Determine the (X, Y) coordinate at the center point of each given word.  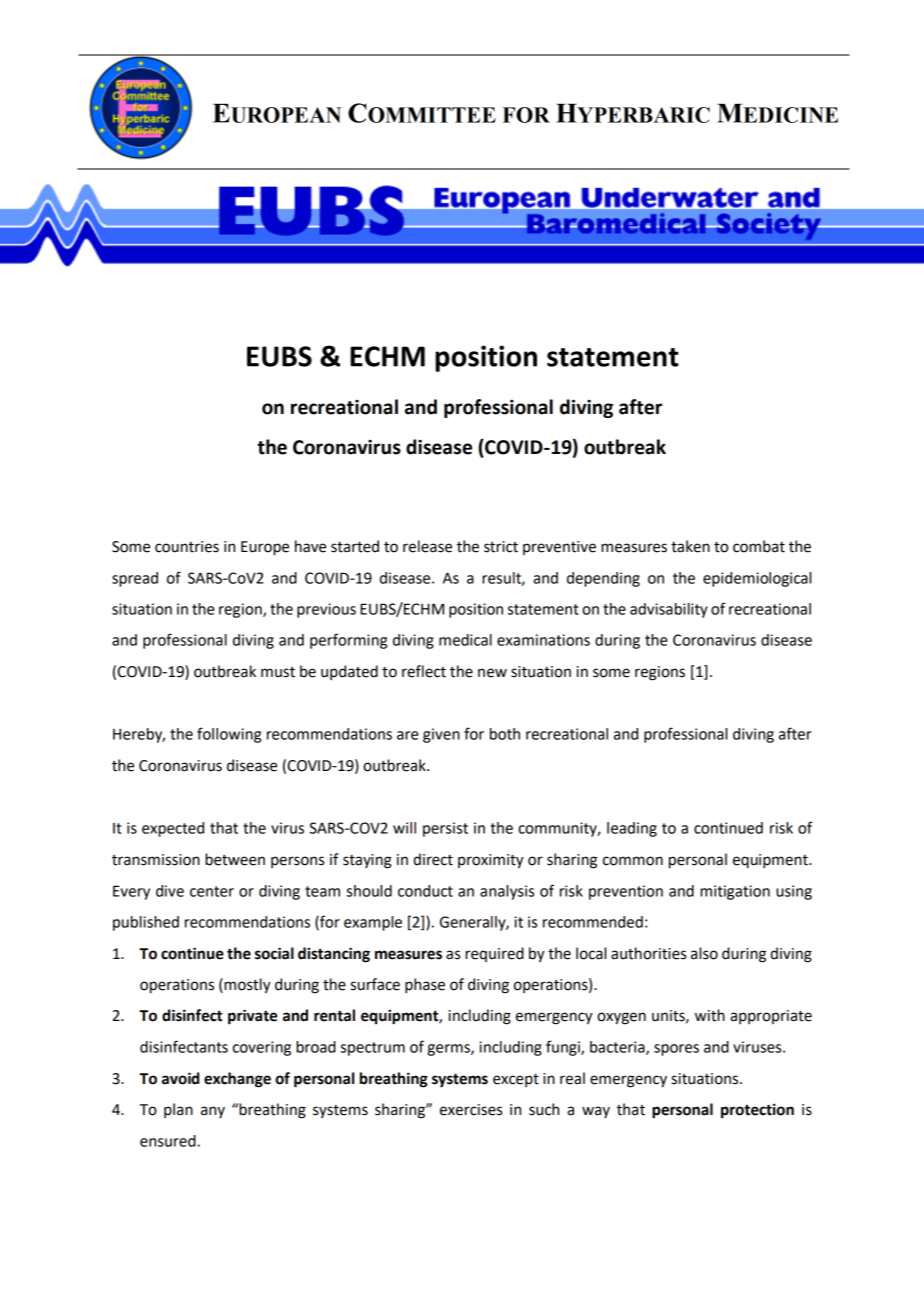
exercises (471, 1110)
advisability (669, 610)
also (704, 953)
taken (690, 546)
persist (445, 829)
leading (632, 829)
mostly (246, 986)
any (213, 1112)
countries (187, 547)
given (441, 735)
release (427, 546)
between (235, 859)
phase (425, 986)
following (229, 735)
